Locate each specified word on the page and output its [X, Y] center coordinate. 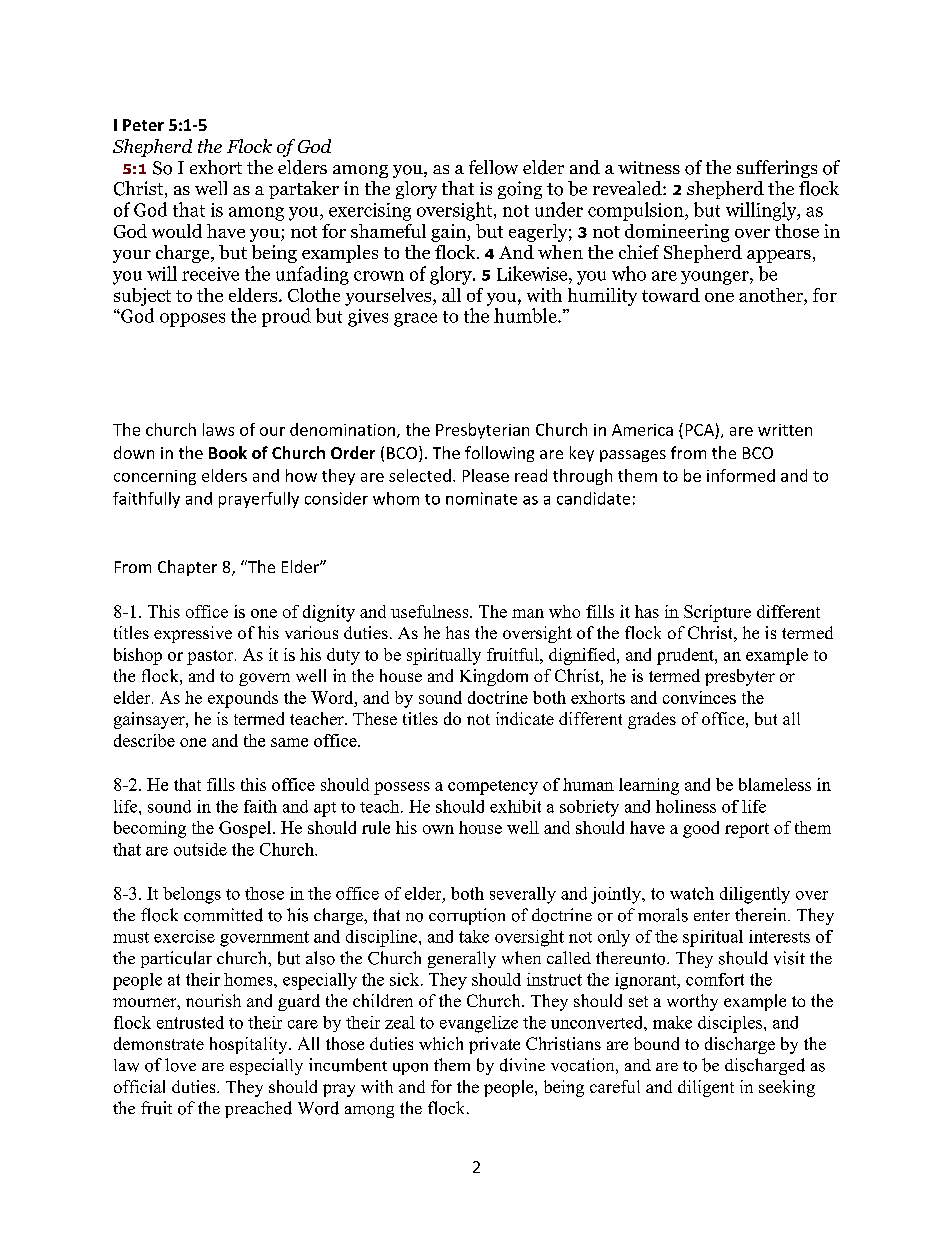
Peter [143, 125]
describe [144, 740]
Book [228, 452]
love [180, 1065]
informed [741, 475]
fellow [493, 167]
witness [649, 167]
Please [486, 475]
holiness [686, 806]
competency [493, 787]
